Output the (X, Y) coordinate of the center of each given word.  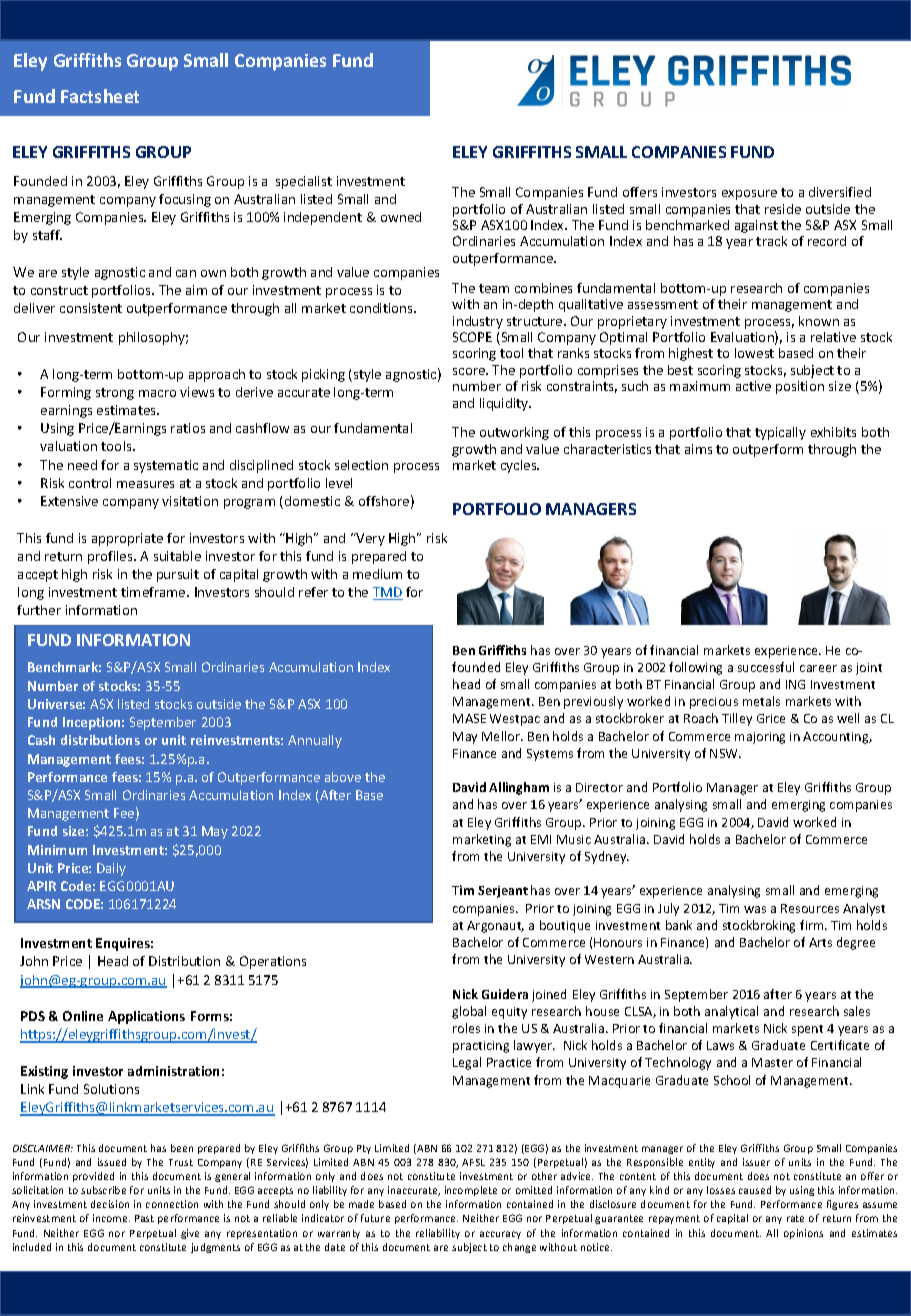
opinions (803, 1234)
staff (47, 235)
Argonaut (495, 927)
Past (144, 1218)
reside (783, 209)
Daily (111, 869)
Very (369, 539)
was (755, 909)
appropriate (127, 539)
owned (401, 217)
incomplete (471, 1191)
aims (698, 449)
